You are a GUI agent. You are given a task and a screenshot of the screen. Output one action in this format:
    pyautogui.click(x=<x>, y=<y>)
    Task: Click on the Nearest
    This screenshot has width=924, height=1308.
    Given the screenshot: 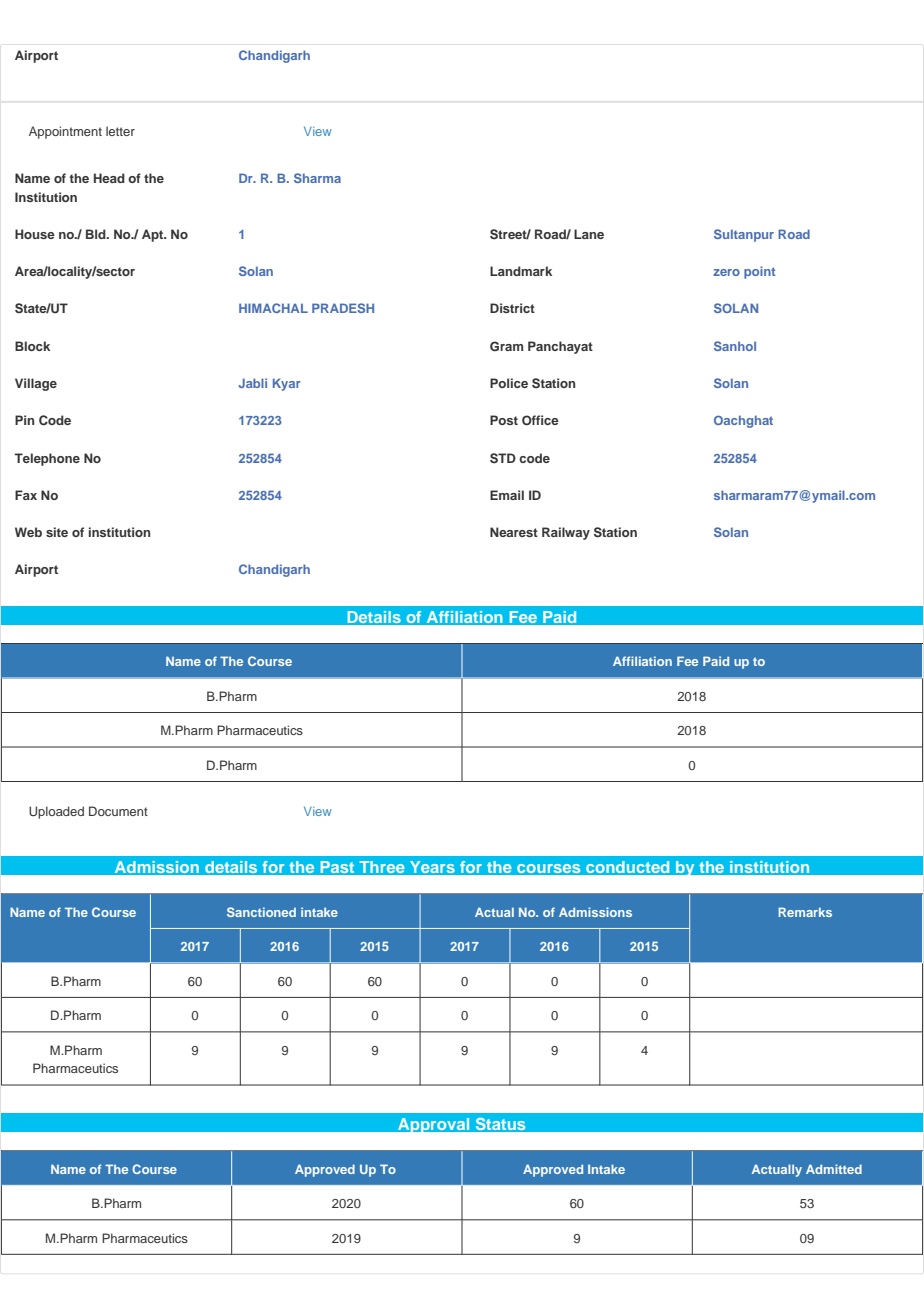 What is the action you would take?
    pyautogui.click(x=514, y=532)
